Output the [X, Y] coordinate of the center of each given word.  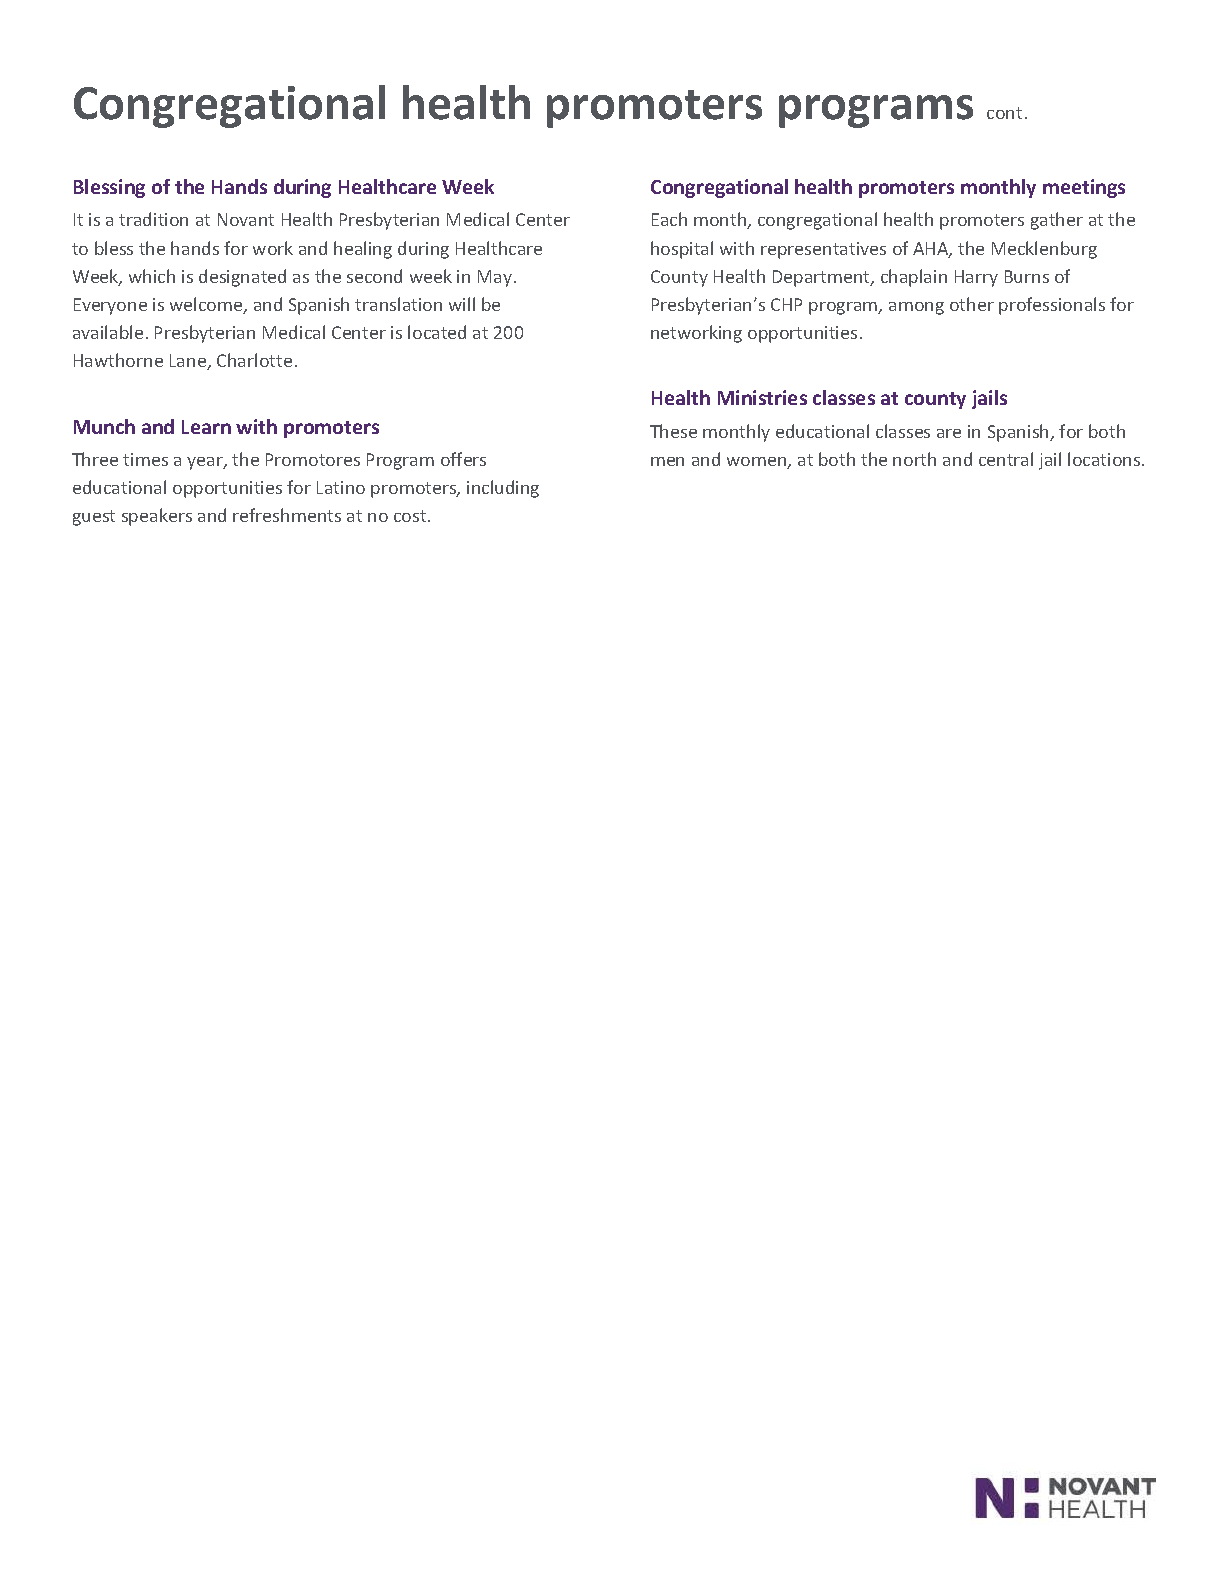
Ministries [762, 397]
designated [242, 278]
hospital [682, 250]
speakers [157, 517]
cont [1004, 113]
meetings [1084, 188]
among [916, 308]
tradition [153, 219]
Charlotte [254, 360]
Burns [1027, 276]
